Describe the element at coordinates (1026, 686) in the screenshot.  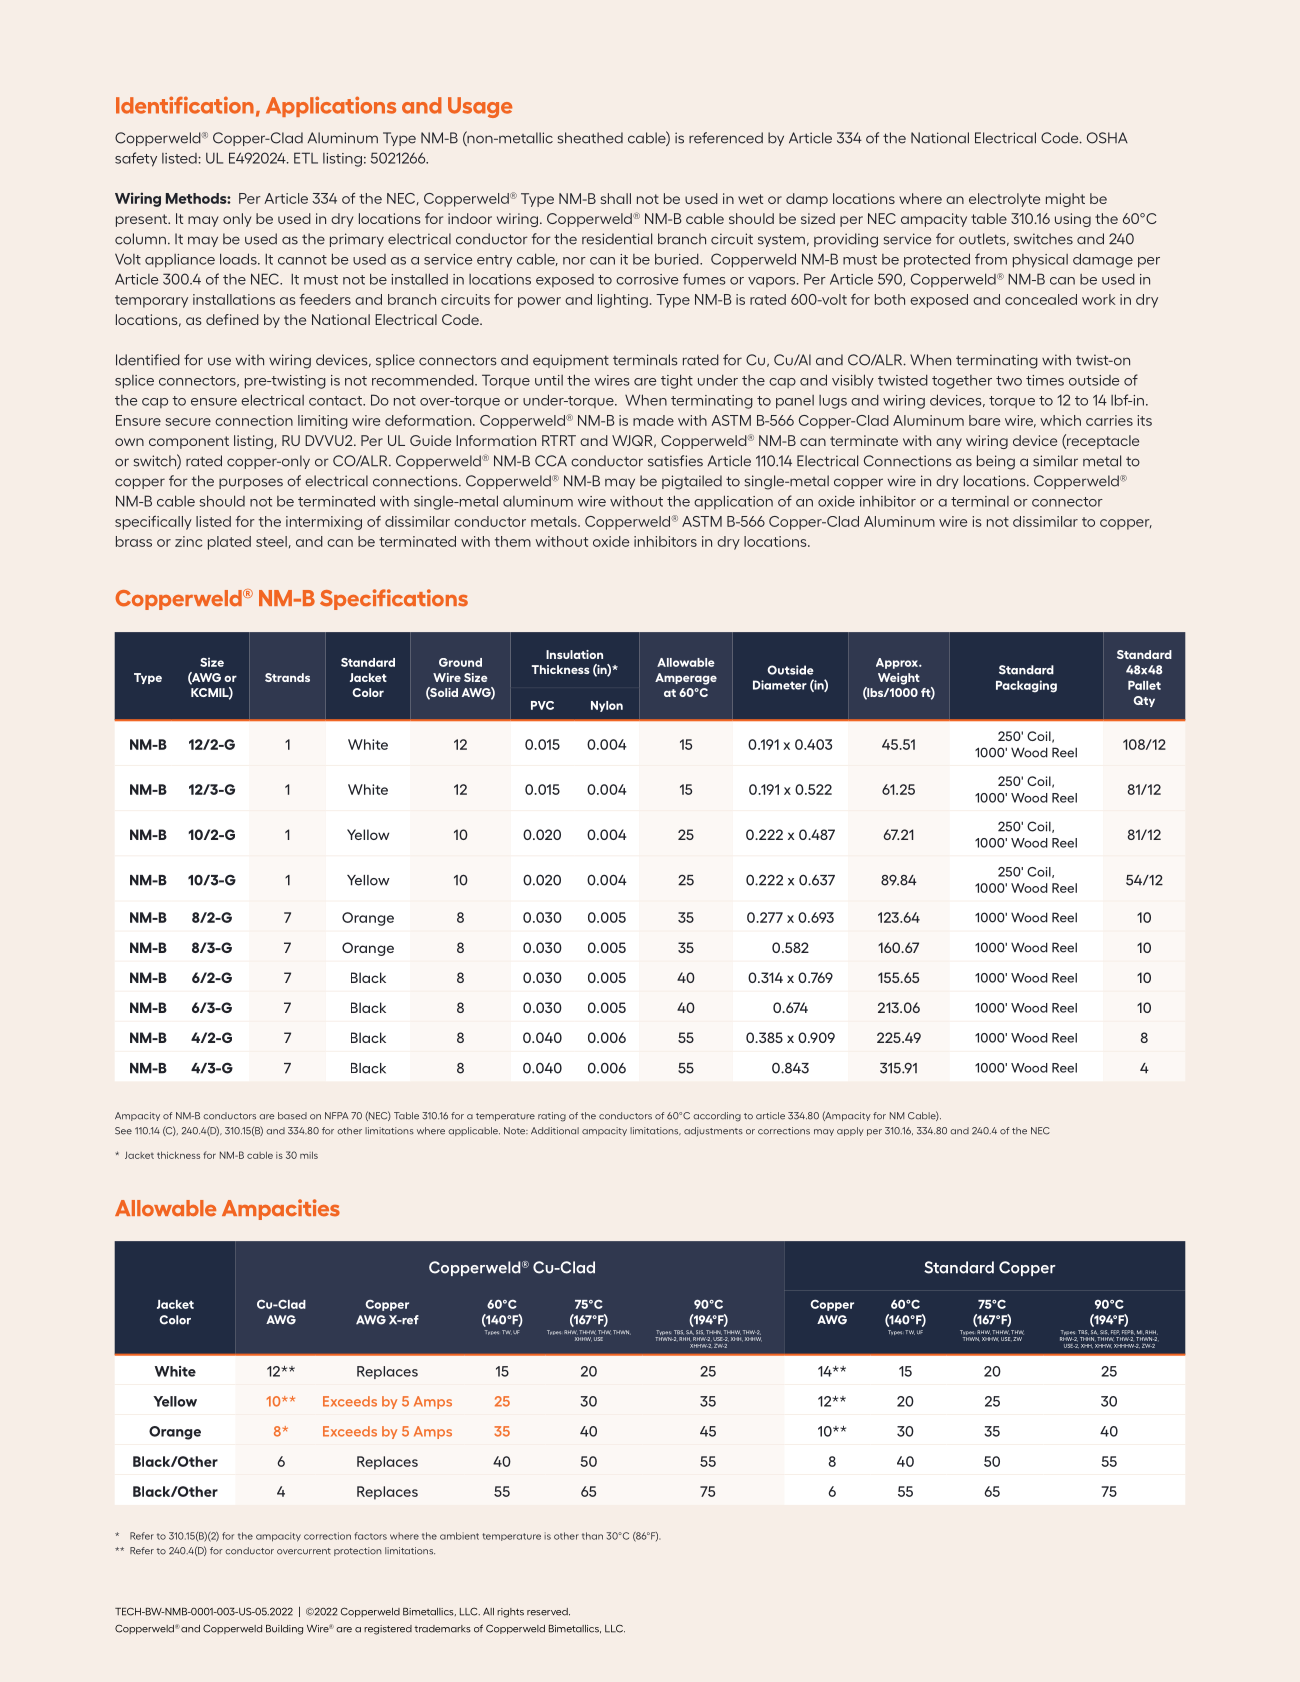
I see `Packaging` at that location.
